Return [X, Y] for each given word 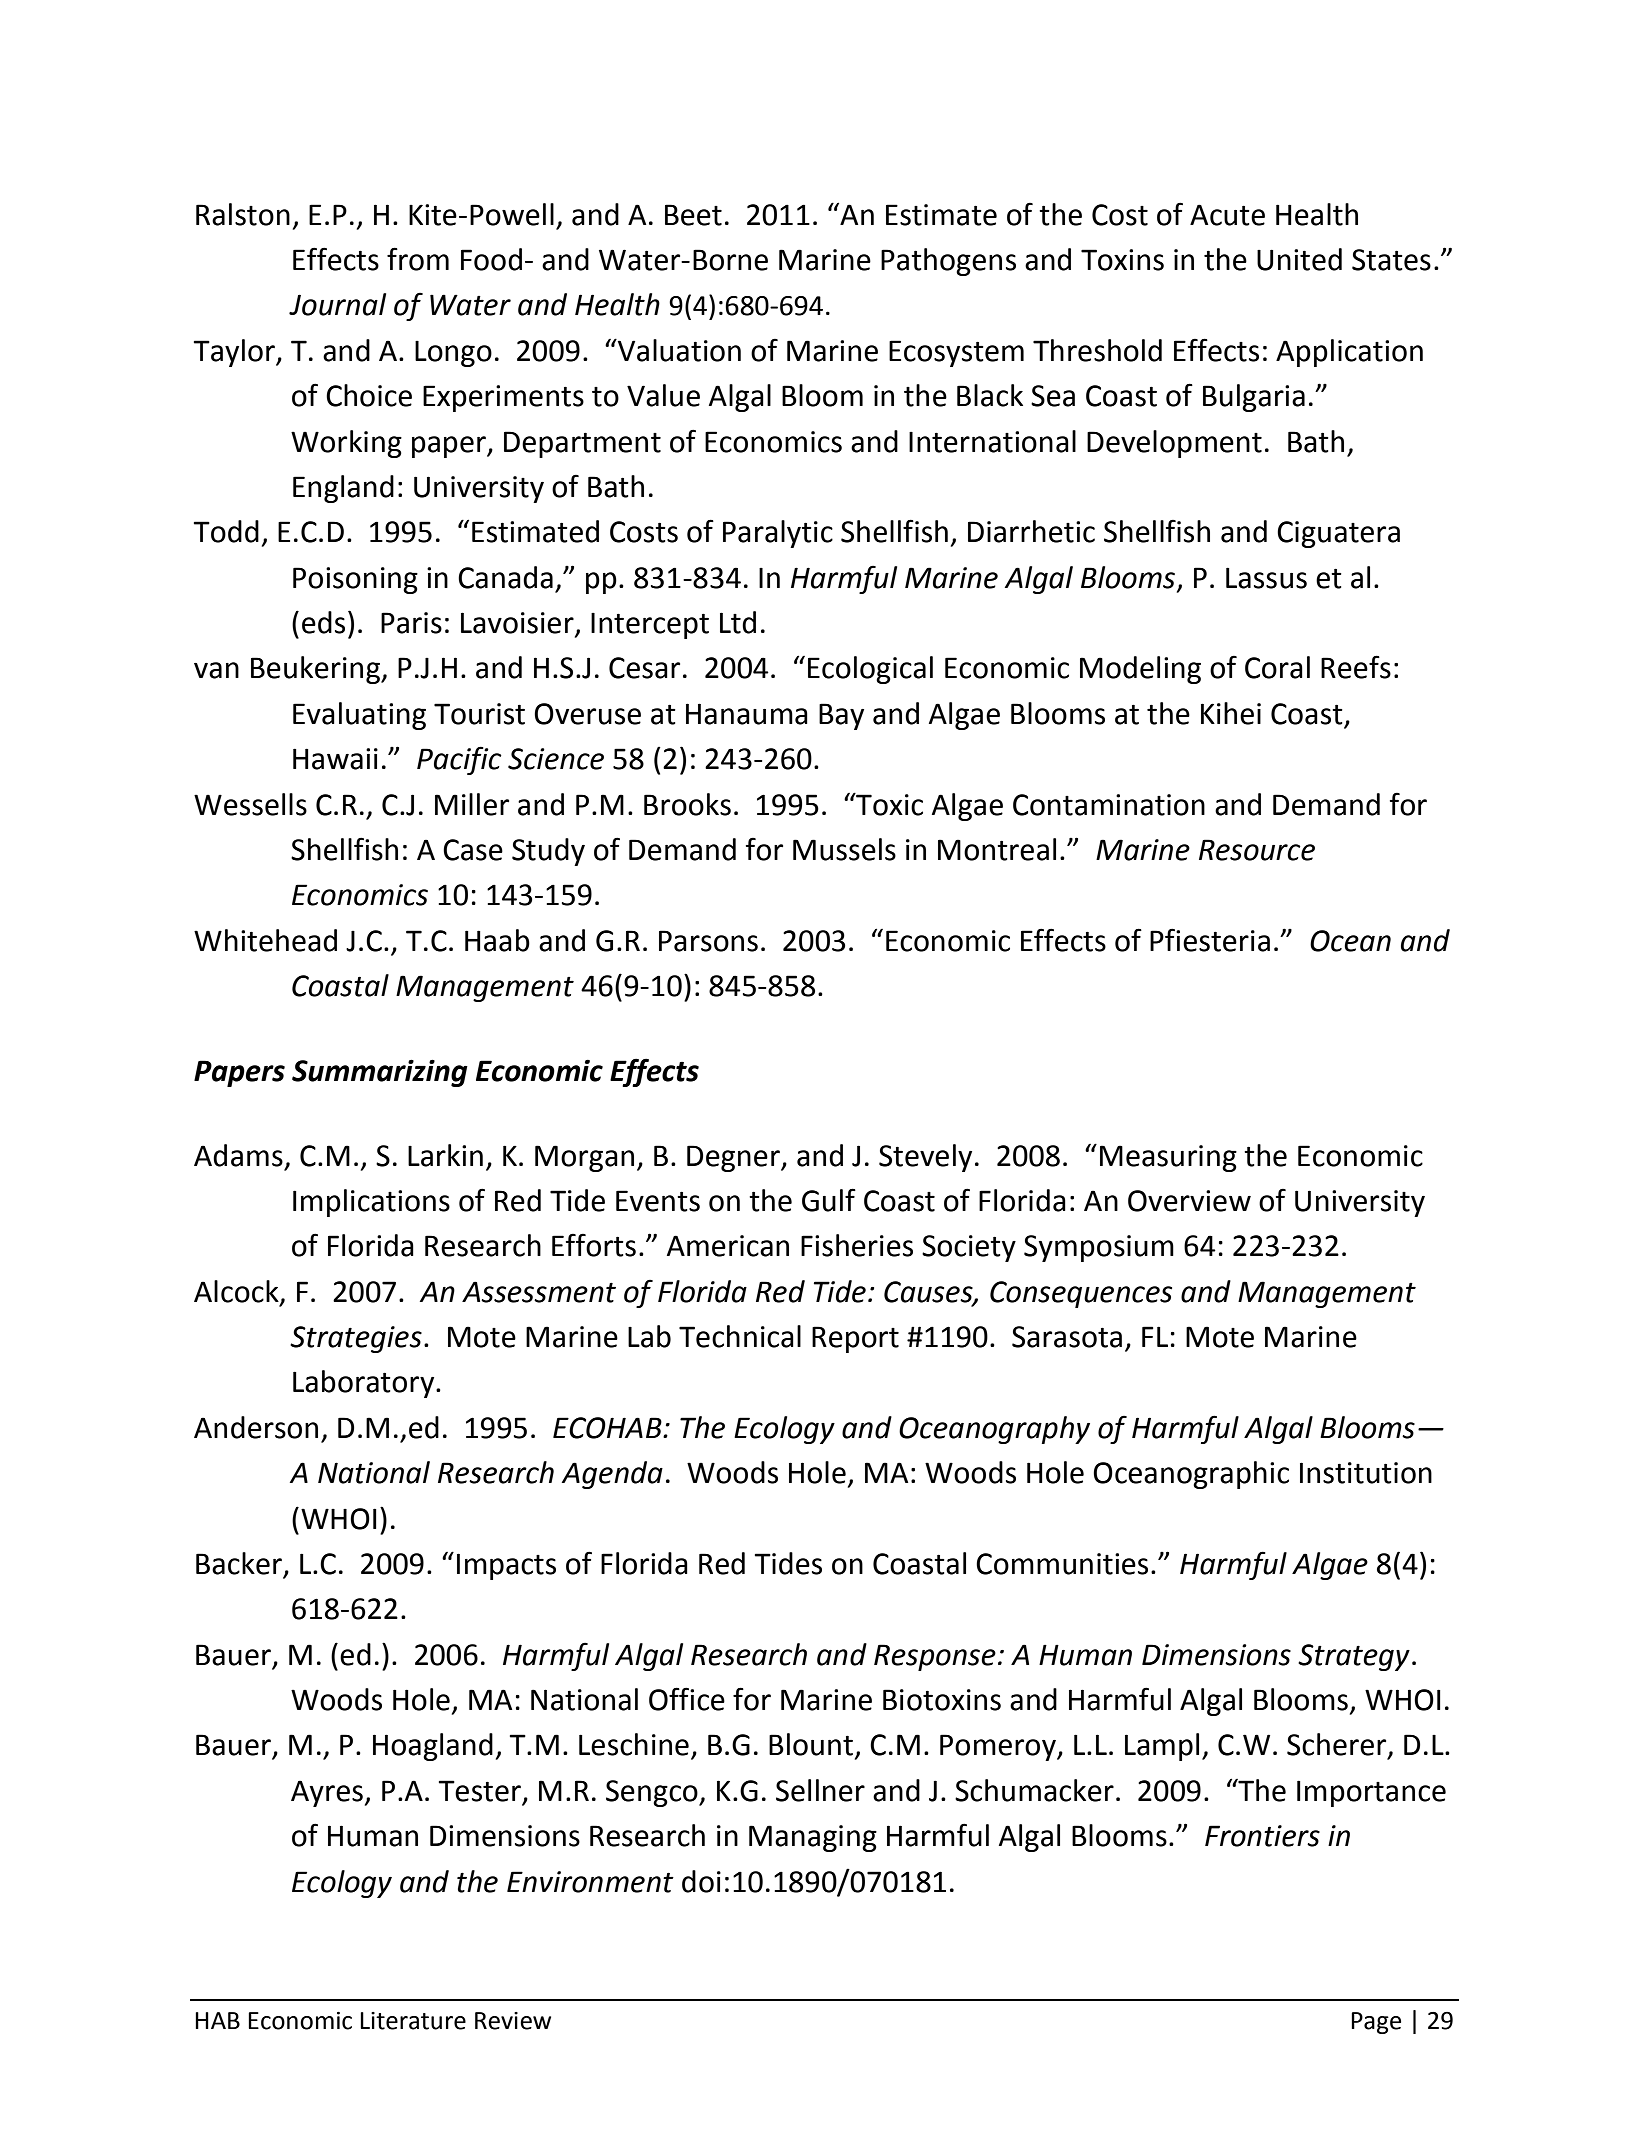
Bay [841, 716]
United [1299, 259]
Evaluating [359, 716]
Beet [693, 215]
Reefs [1356, 667]
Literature [413, 2021]
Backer [240, 1564]
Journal [337, 304]
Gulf [829, 1200]
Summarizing [380, 1073]
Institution [1366, 1473]
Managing [813, 1838]
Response [935, 1657]
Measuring [1168, 1158]
